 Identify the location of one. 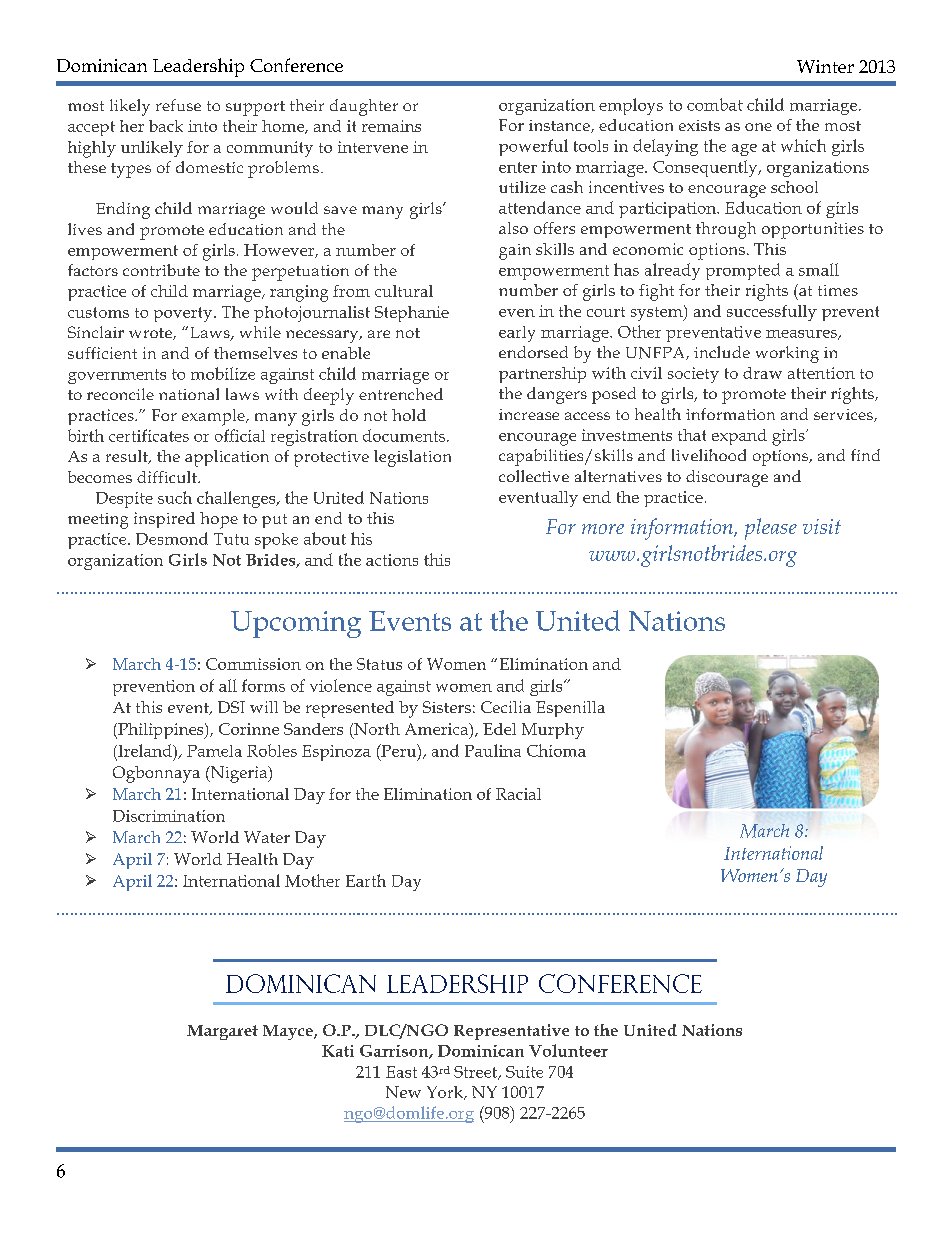
(758, 127).
